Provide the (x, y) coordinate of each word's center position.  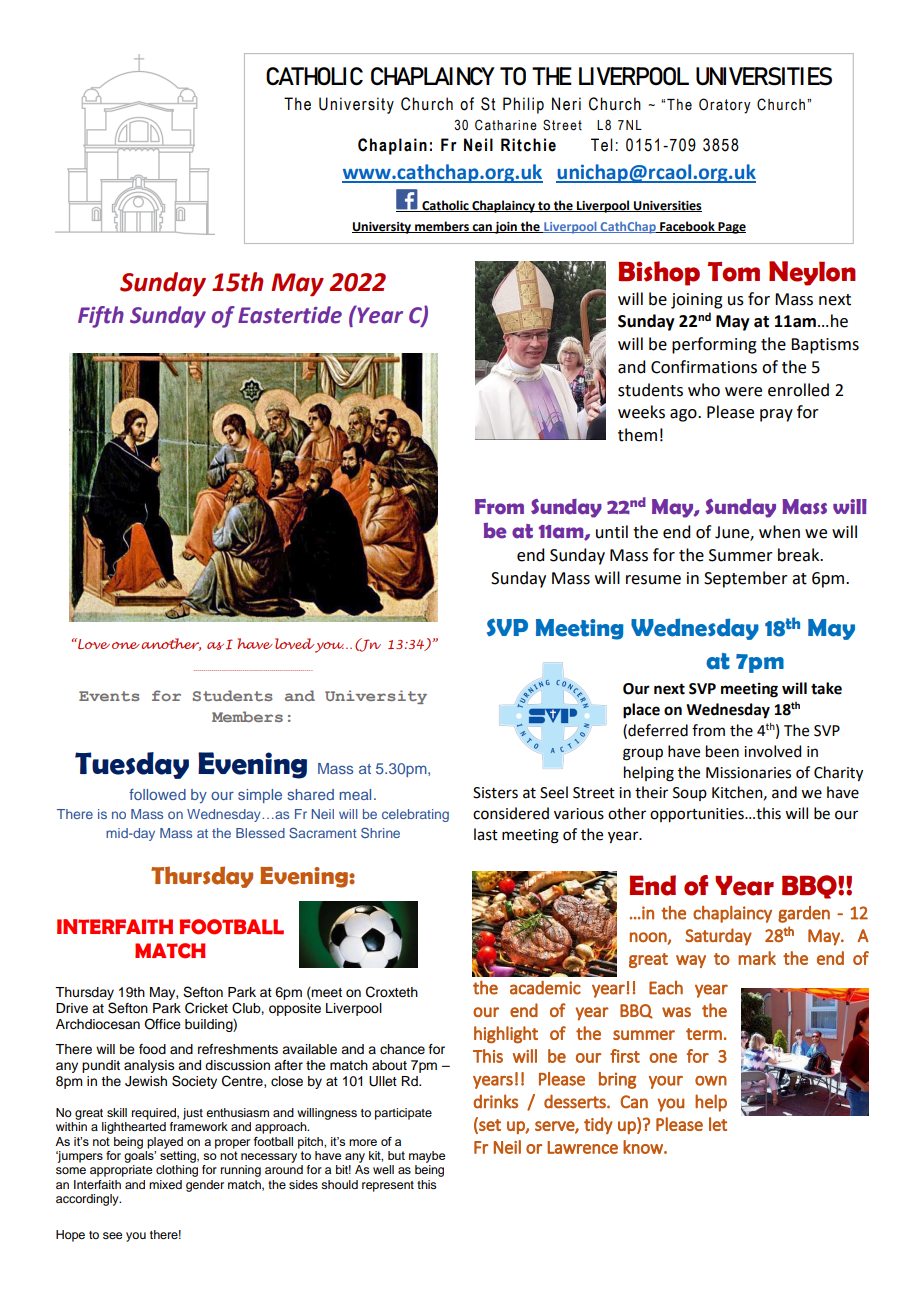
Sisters (495, 793)
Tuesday (132, 765)
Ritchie (528, 145)
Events (109, 696)
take (826, 688)
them (637, 435)
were (743, 392)
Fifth (101, 317)
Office (162, 1024)
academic (545, 988)
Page (731, 228)
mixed (165, 1184)
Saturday (718, 937)
